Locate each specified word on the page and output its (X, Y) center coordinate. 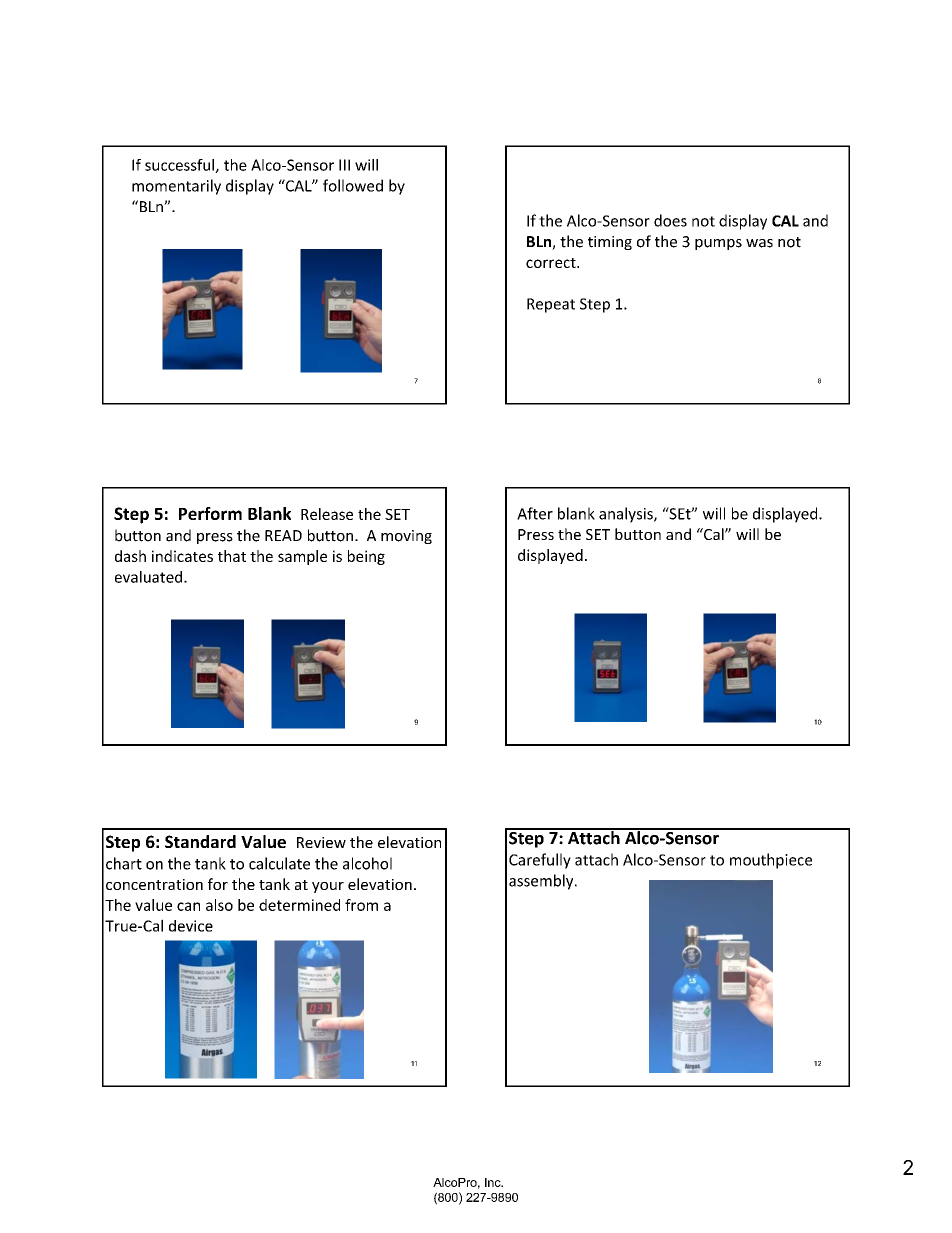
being (366, 557)
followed (353, 185)
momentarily (176, 187)
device (191, 926)
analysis (627, 515)
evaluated (150, 577)
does (670, 220)
